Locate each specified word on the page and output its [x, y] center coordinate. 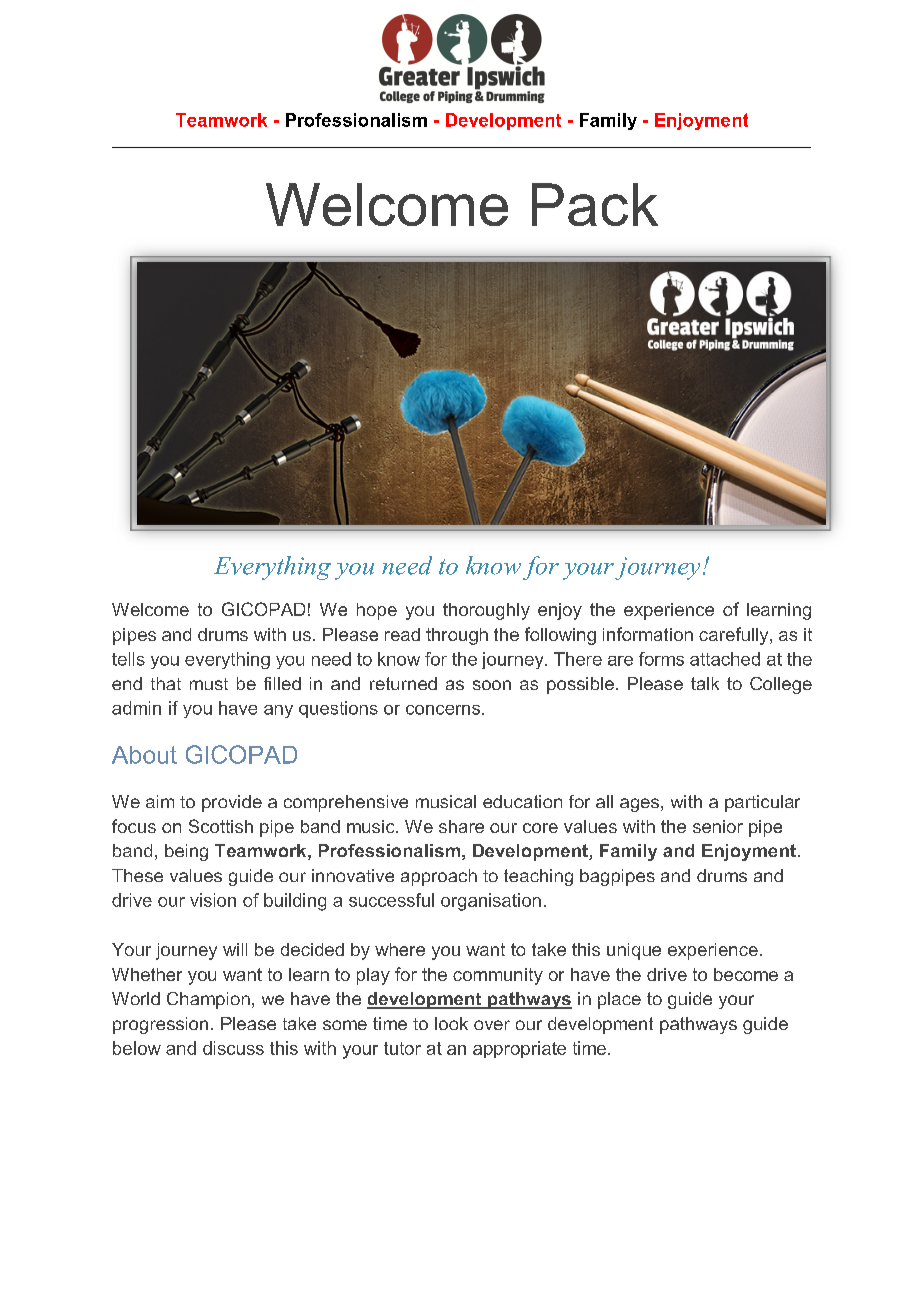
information [648, 634]
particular [762, 803]
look [451, 1023]
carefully [735, 636]
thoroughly [486, 611]
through [457, 636]
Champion [208, 1000]
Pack [595, 204]
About [144, 755]
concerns [444, 710]
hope [377, 611]
